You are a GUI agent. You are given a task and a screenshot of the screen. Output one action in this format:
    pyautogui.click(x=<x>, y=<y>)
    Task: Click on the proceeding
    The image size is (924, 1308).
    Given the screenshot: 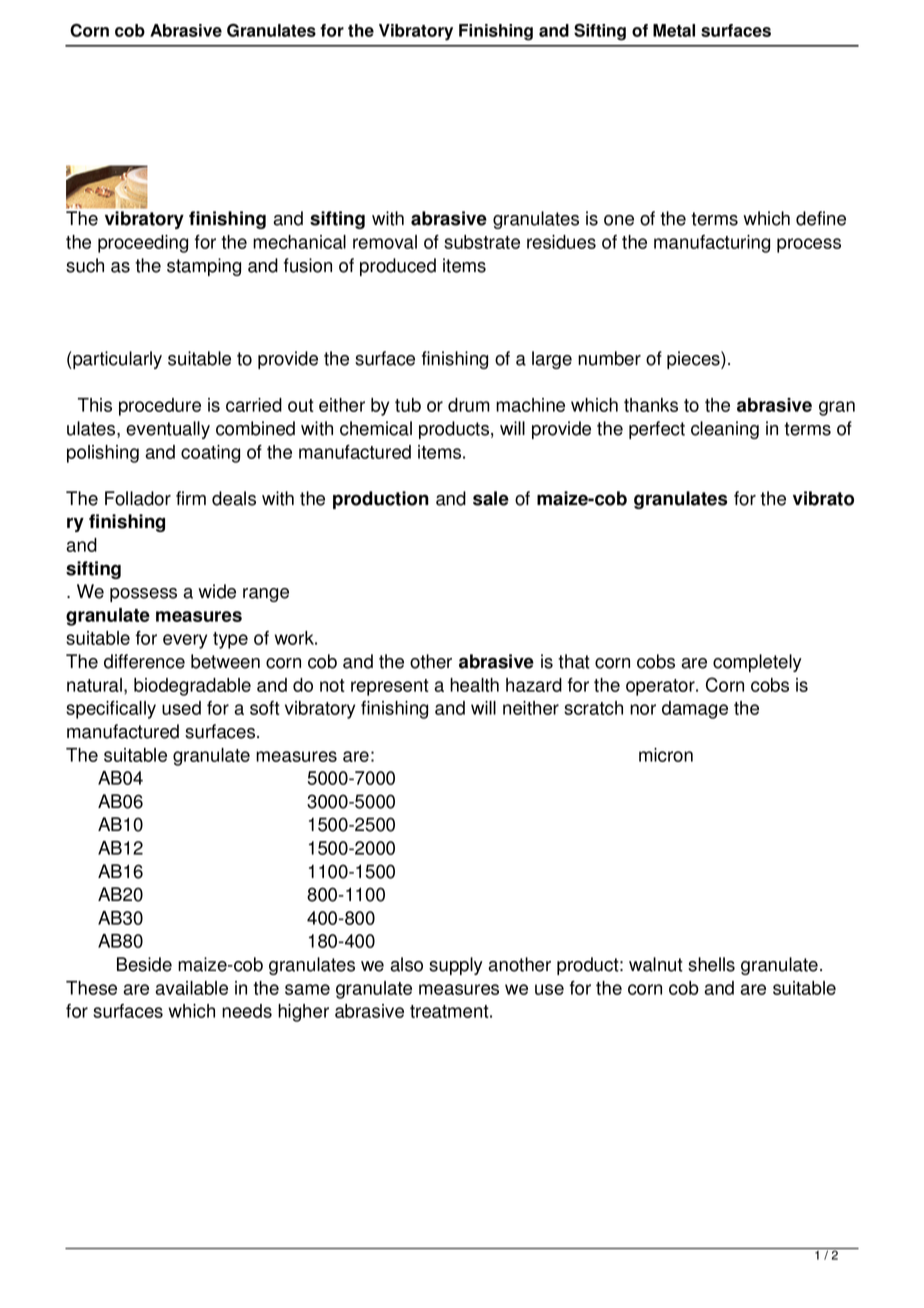 What is the action you would take?
    pyautogui.click(x=143, y=244)
